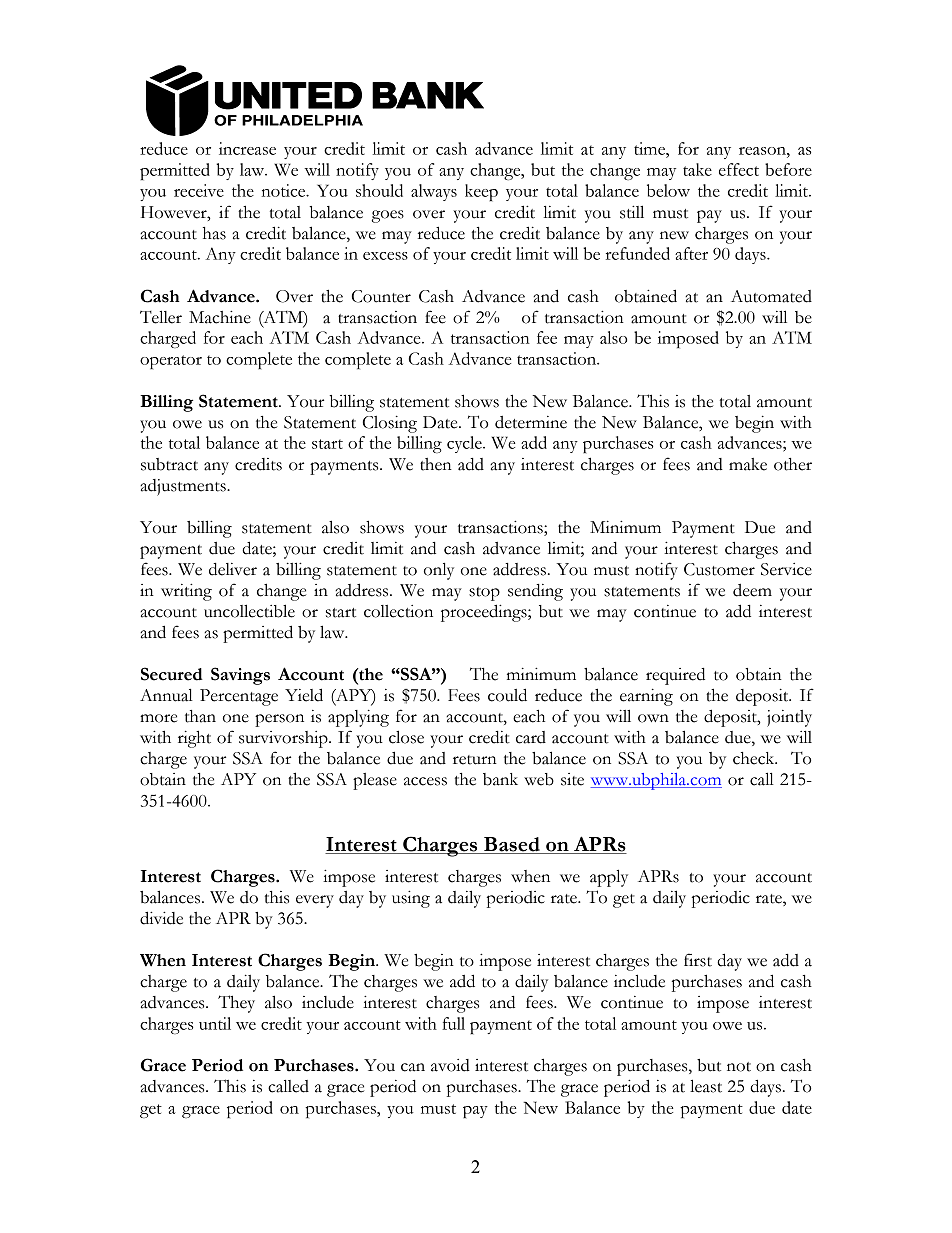 The image size is (952, 1233). Describe the element at coordinates (697, 169) in the screenshot. I see `take` at that location.
